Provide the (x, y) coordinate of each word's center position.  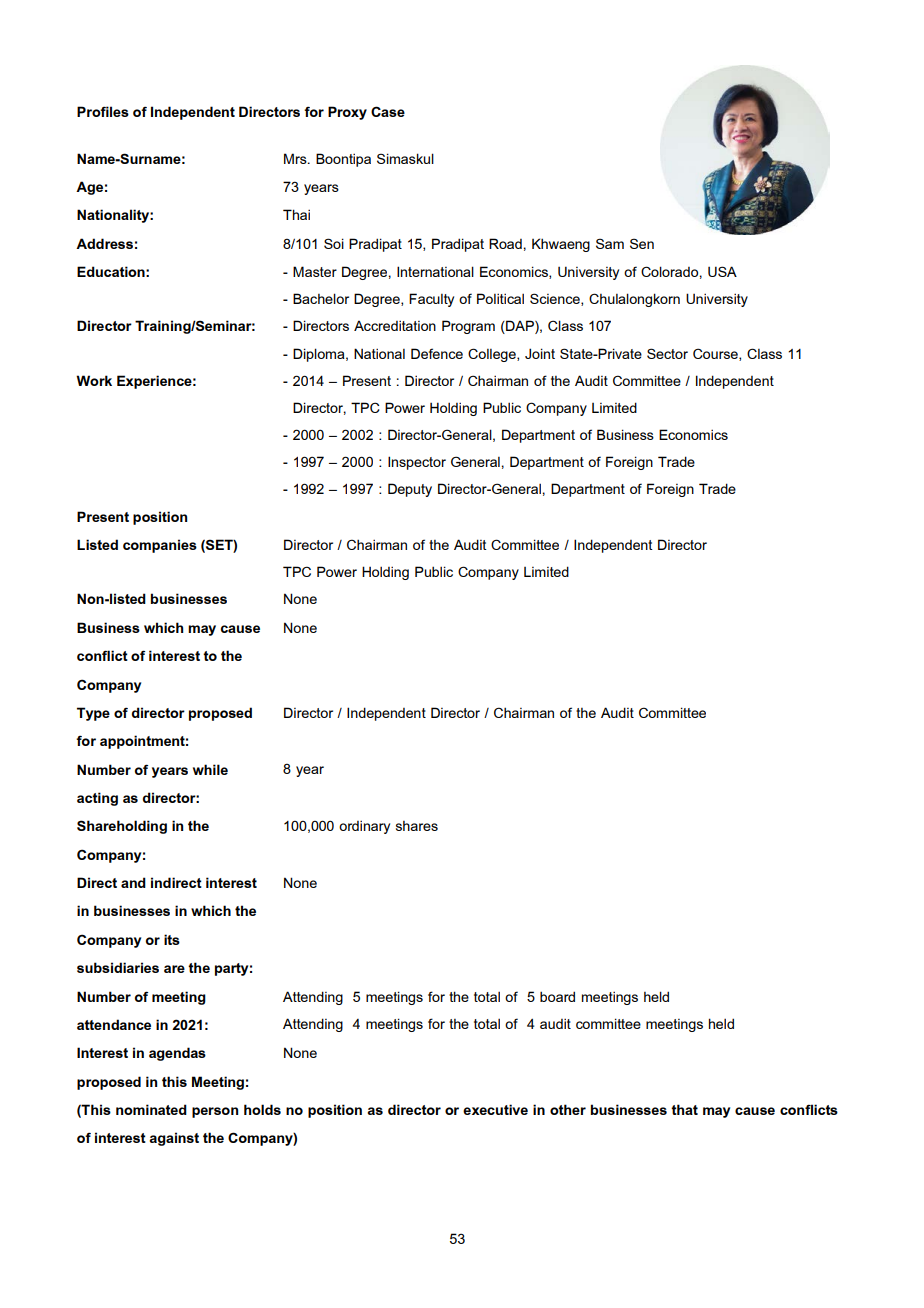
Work (94, 380)
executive (495, 1109)
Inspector (417, 463)
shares (417, 826)
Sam (610, 243)
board (557, 996)
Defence (437, 353)
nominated (151, 1109)
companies (160, 546)
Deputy (410, 490)
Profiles (103, 111)
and (133, 882)
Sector (667, 353)
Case (388, 111)
